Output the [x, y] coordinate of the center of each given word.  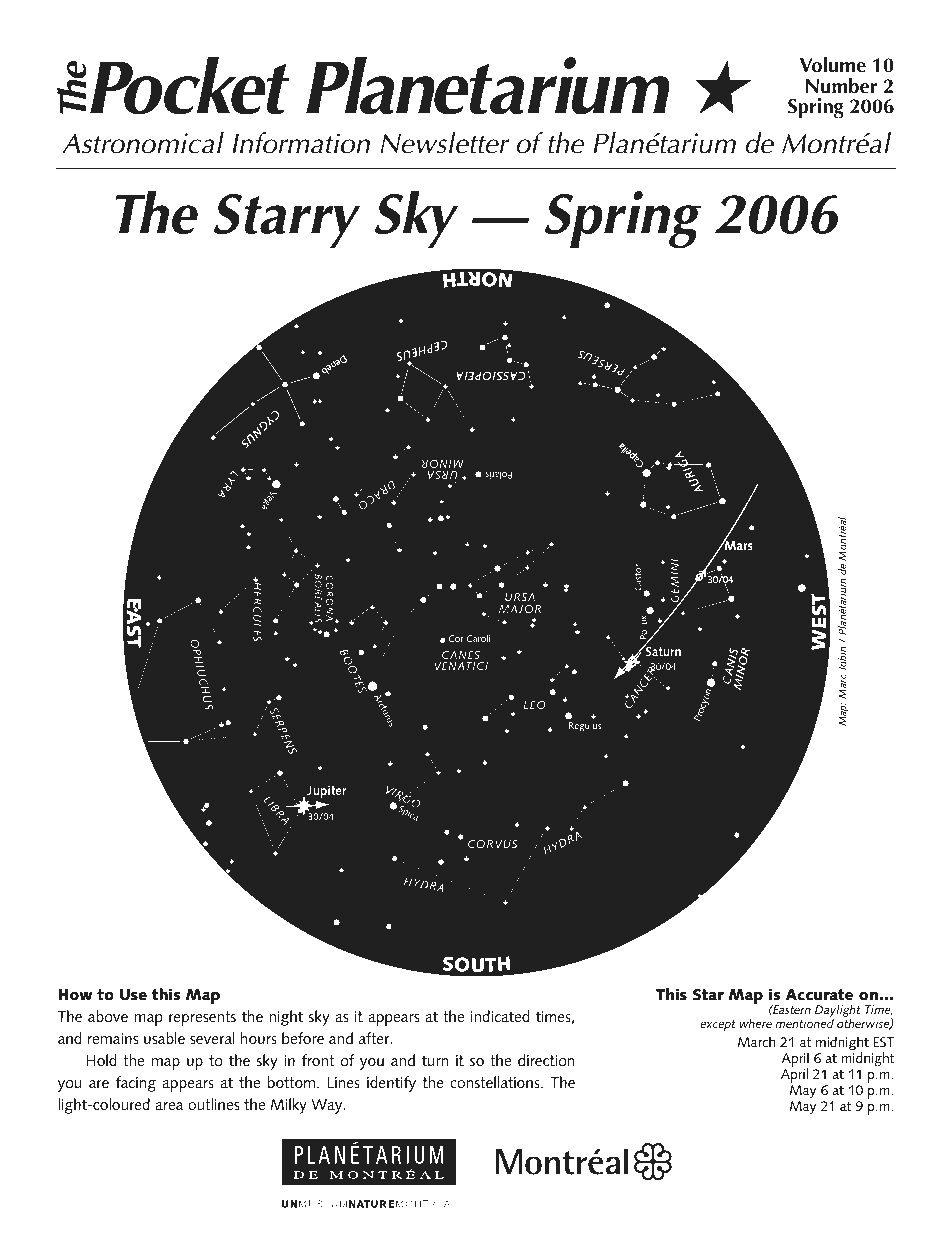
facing [136, 1084]
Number [841, 86]
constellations [496, 1082]
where [755, 1023]
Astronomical [143, 143]
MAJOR [520, 609]
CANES [461, 655]
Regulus [585, 727]
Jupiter [325, 794]
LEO [534, 705]
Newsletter [444, 143]
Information [301, 143]
